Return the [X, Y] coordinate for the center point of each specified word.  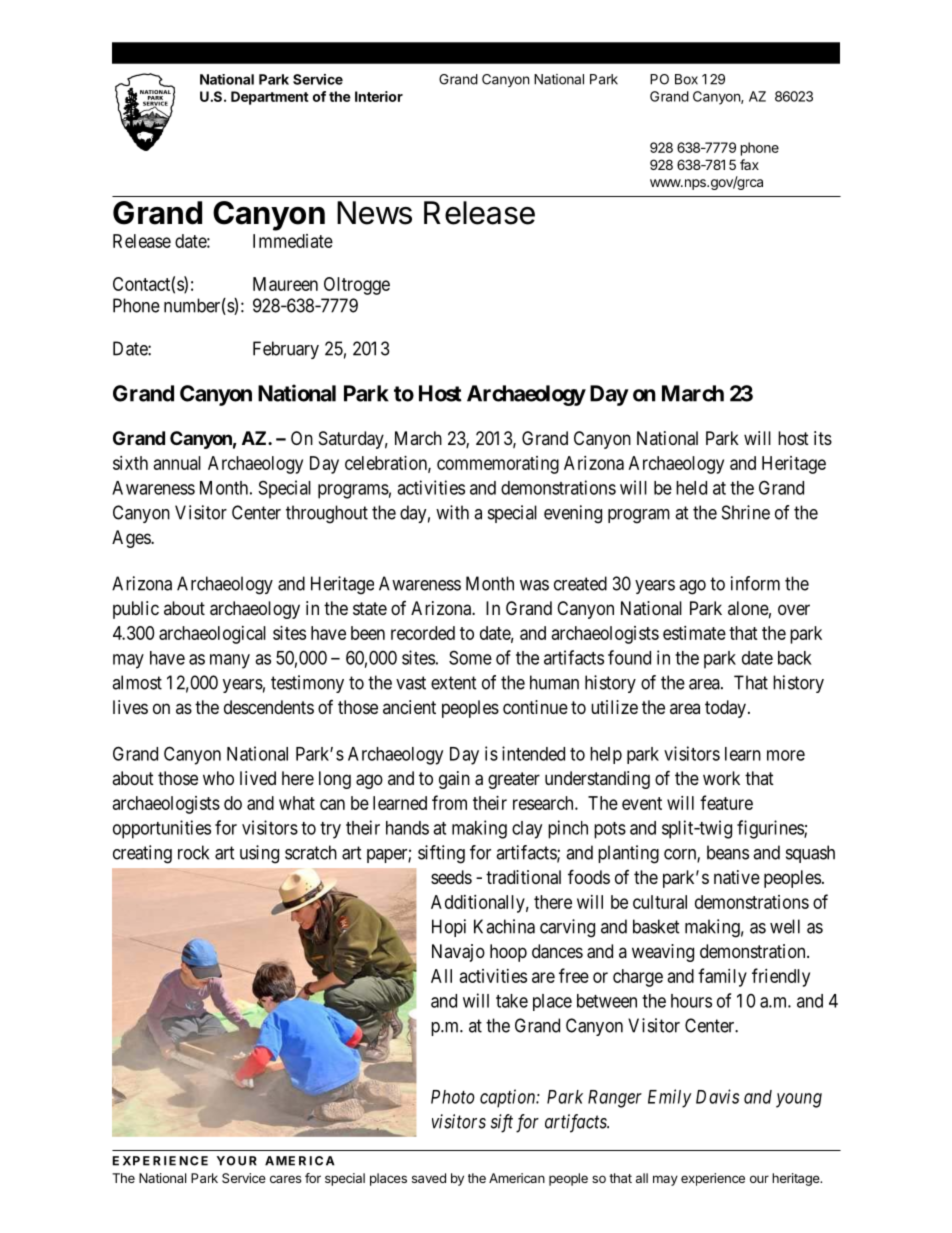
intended [533, 753]
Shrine [746, 512]
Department [270, 98]
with [452, 512]
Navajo [458, 953]
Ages [132, 539]
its [823, 438]
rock [193, 852]
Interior [379, 96]
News [374, 213]
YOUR [237, 1161]
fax [749, 164]
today [725, 709]
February [286, 350]
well [785, 926]
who [218, 778]
